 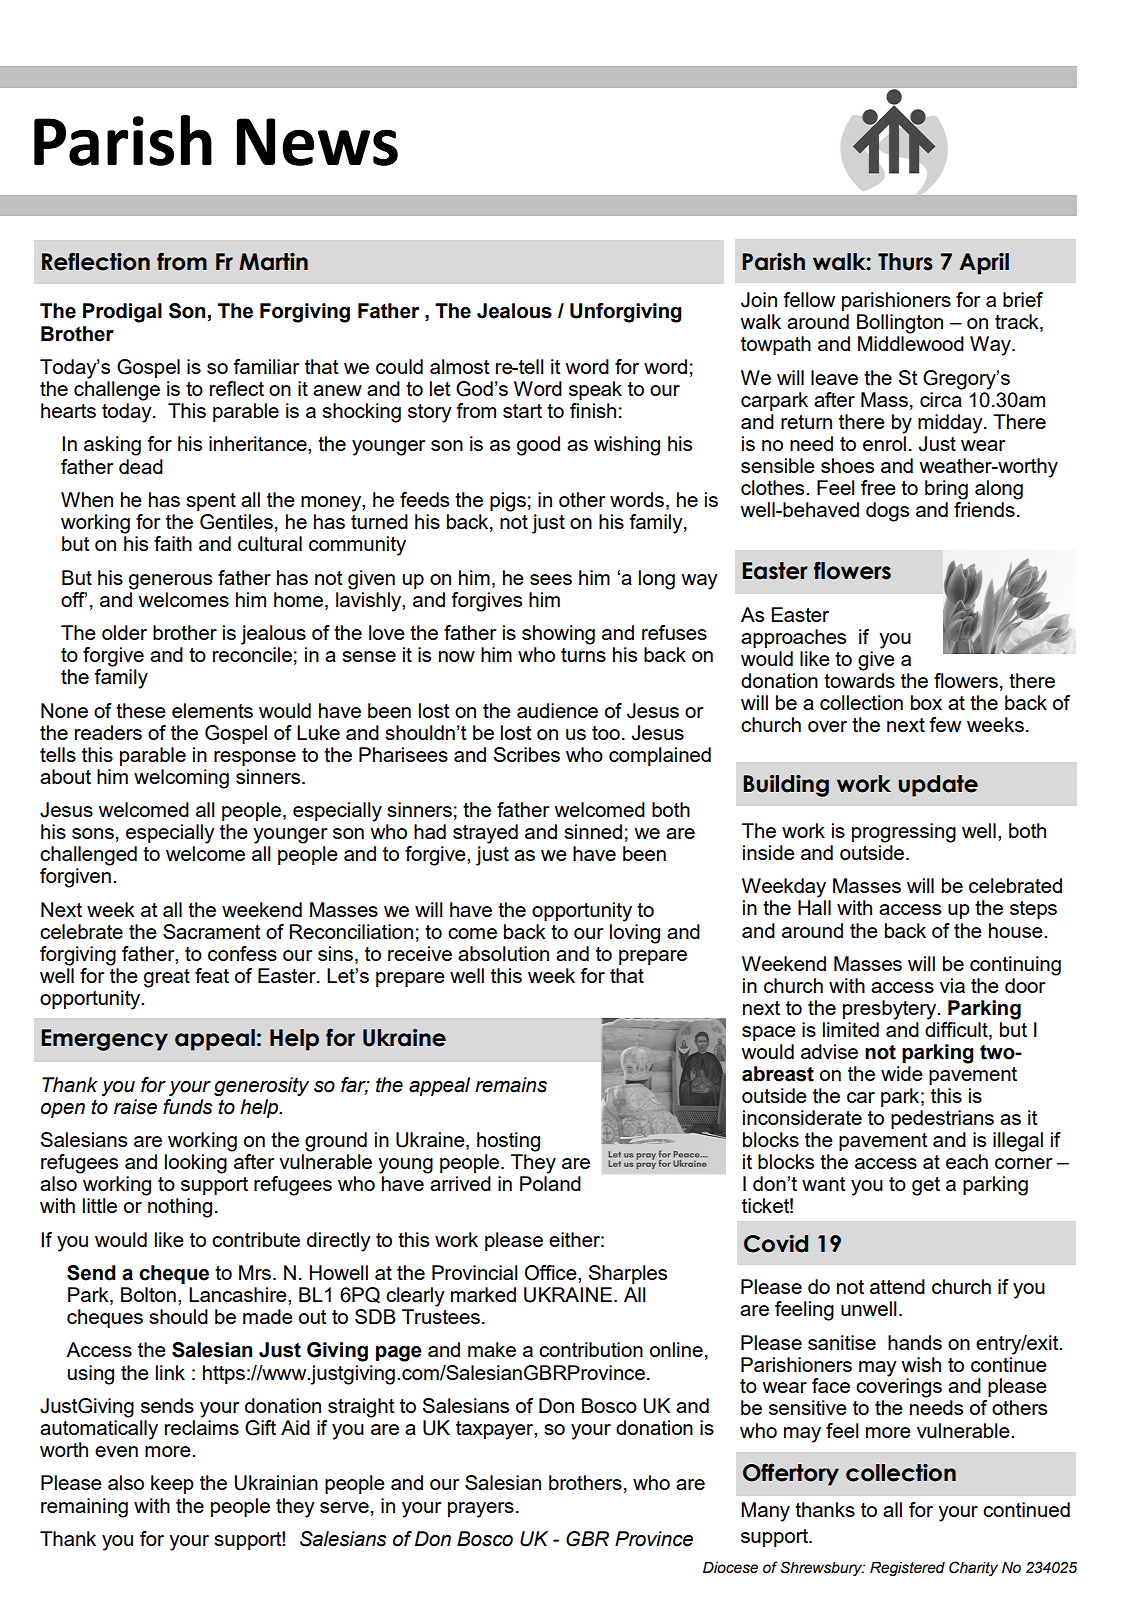 What do you see at coordinates (887, 512) in the document?
I see `dogs` at bounding box center [887, 512].
